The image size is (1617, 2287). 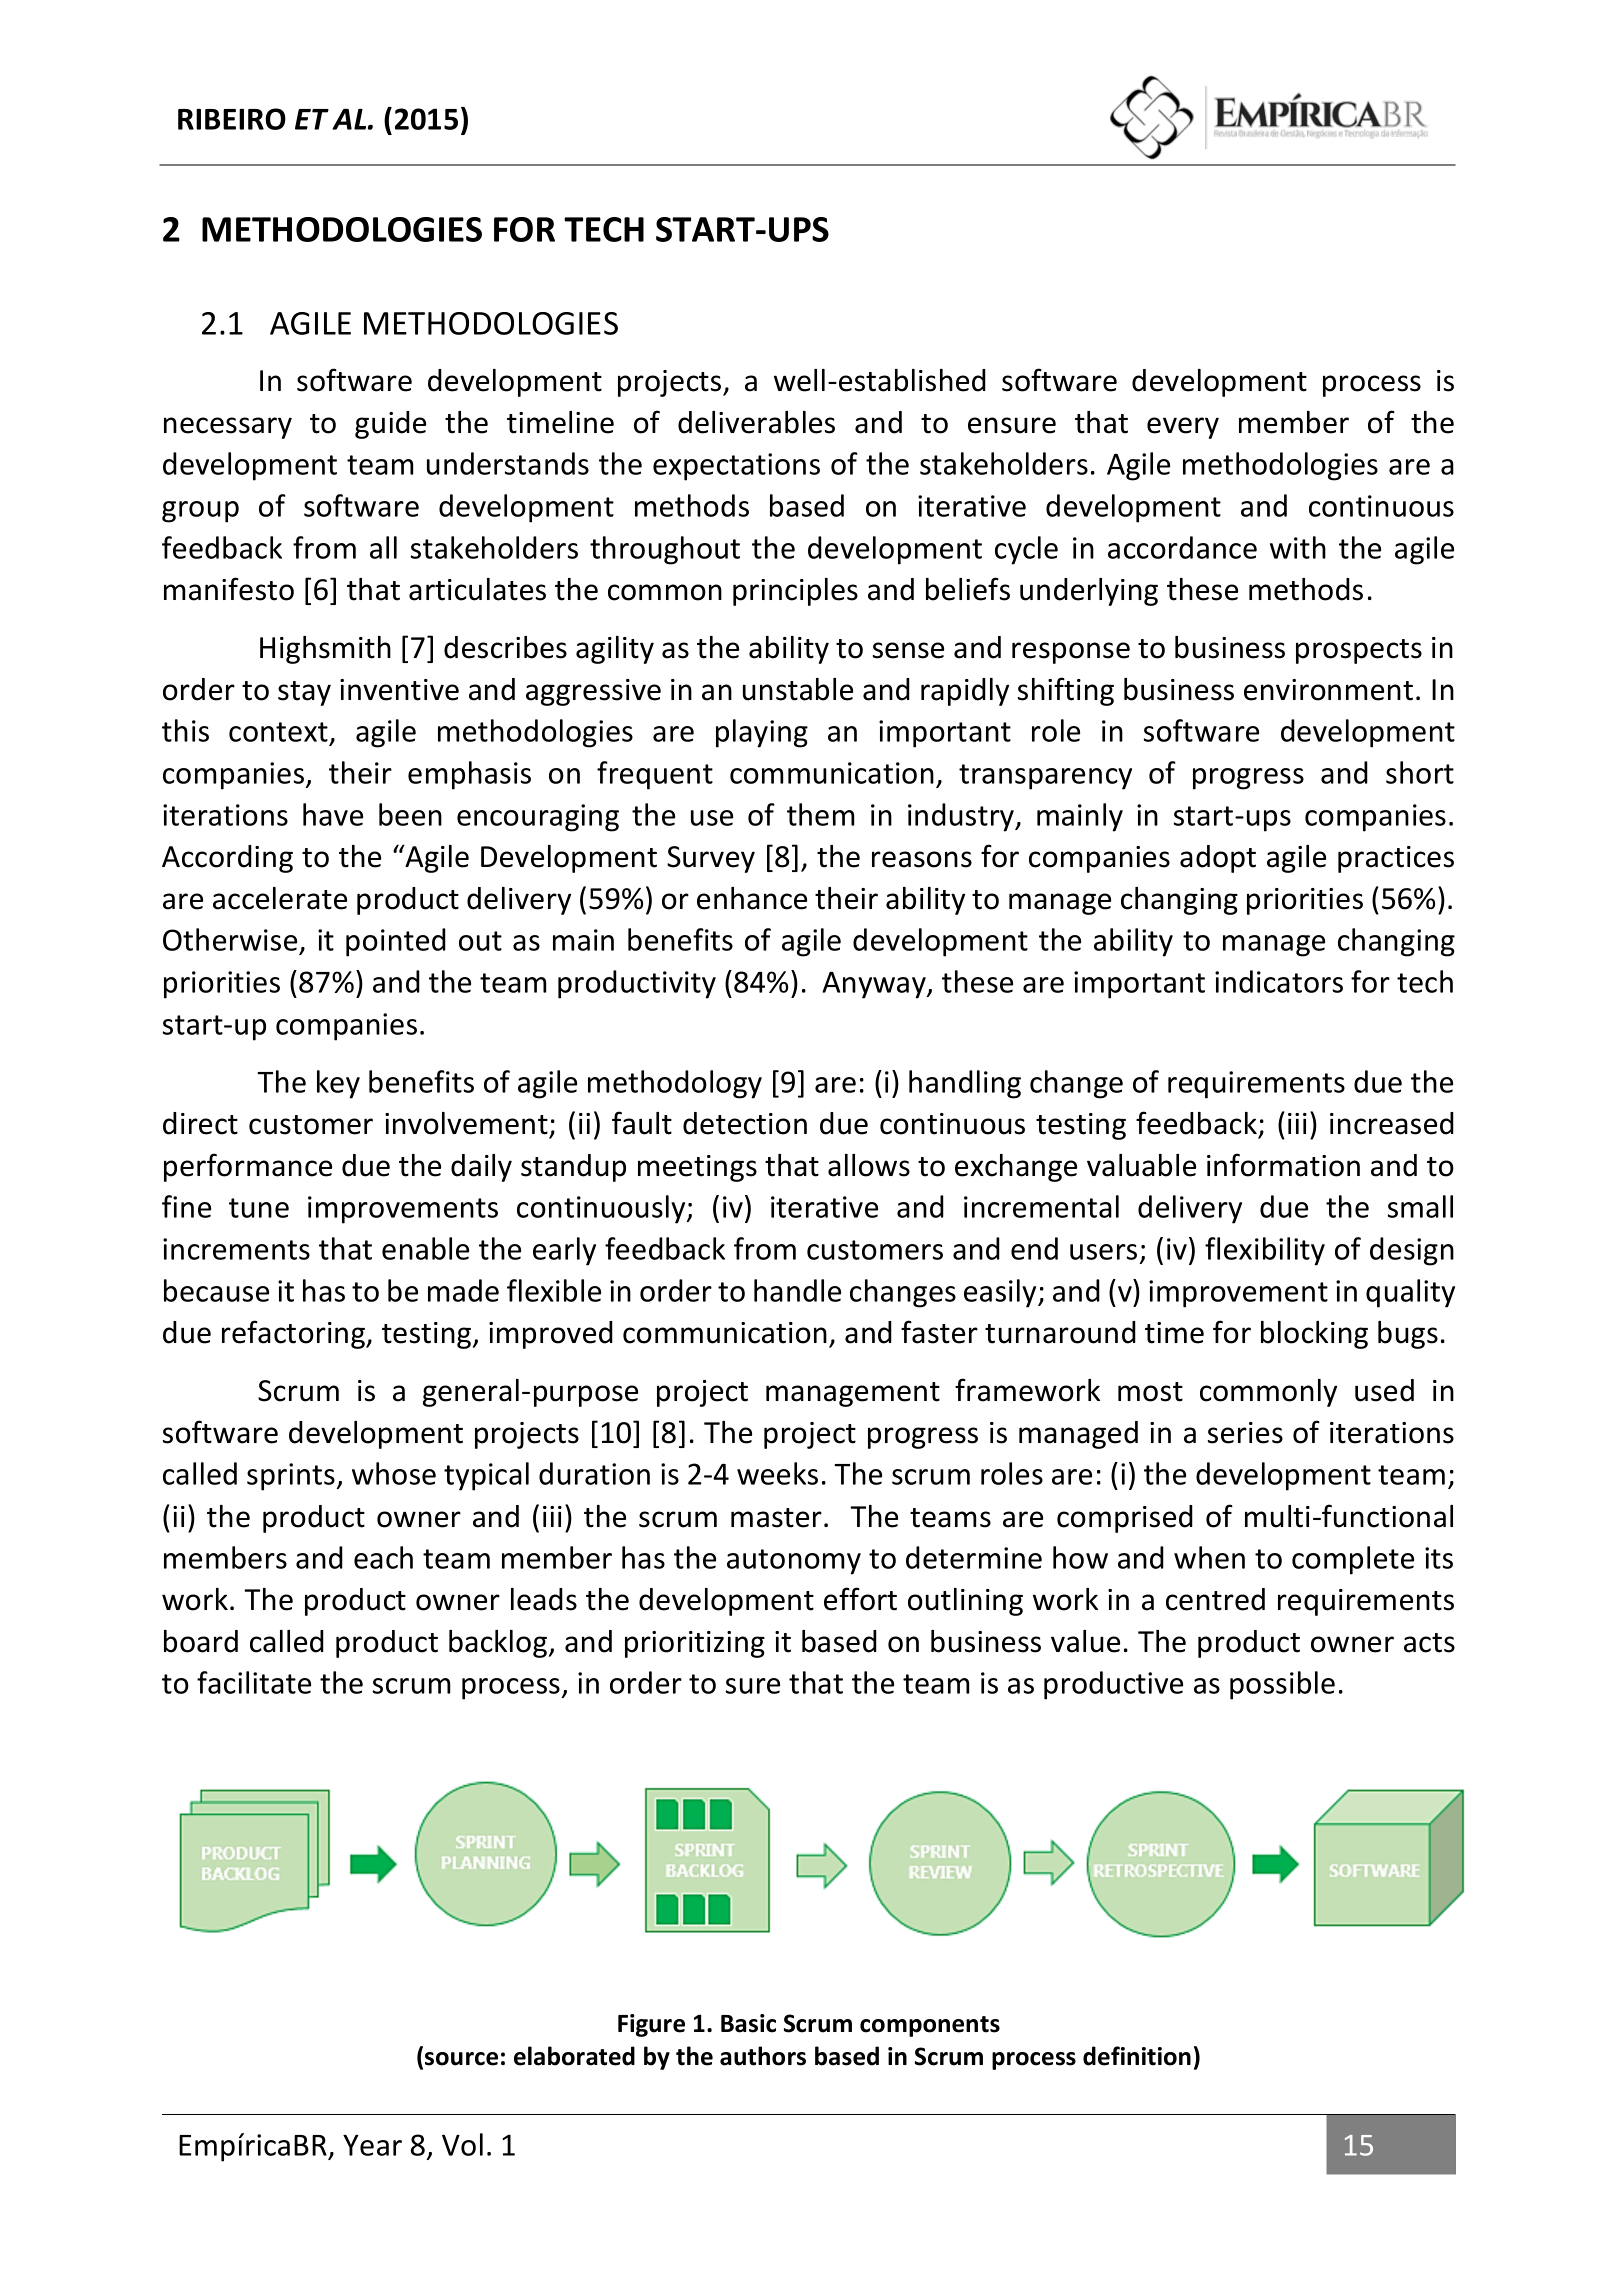 I want to click on key, so click(x=338, y=1084).
